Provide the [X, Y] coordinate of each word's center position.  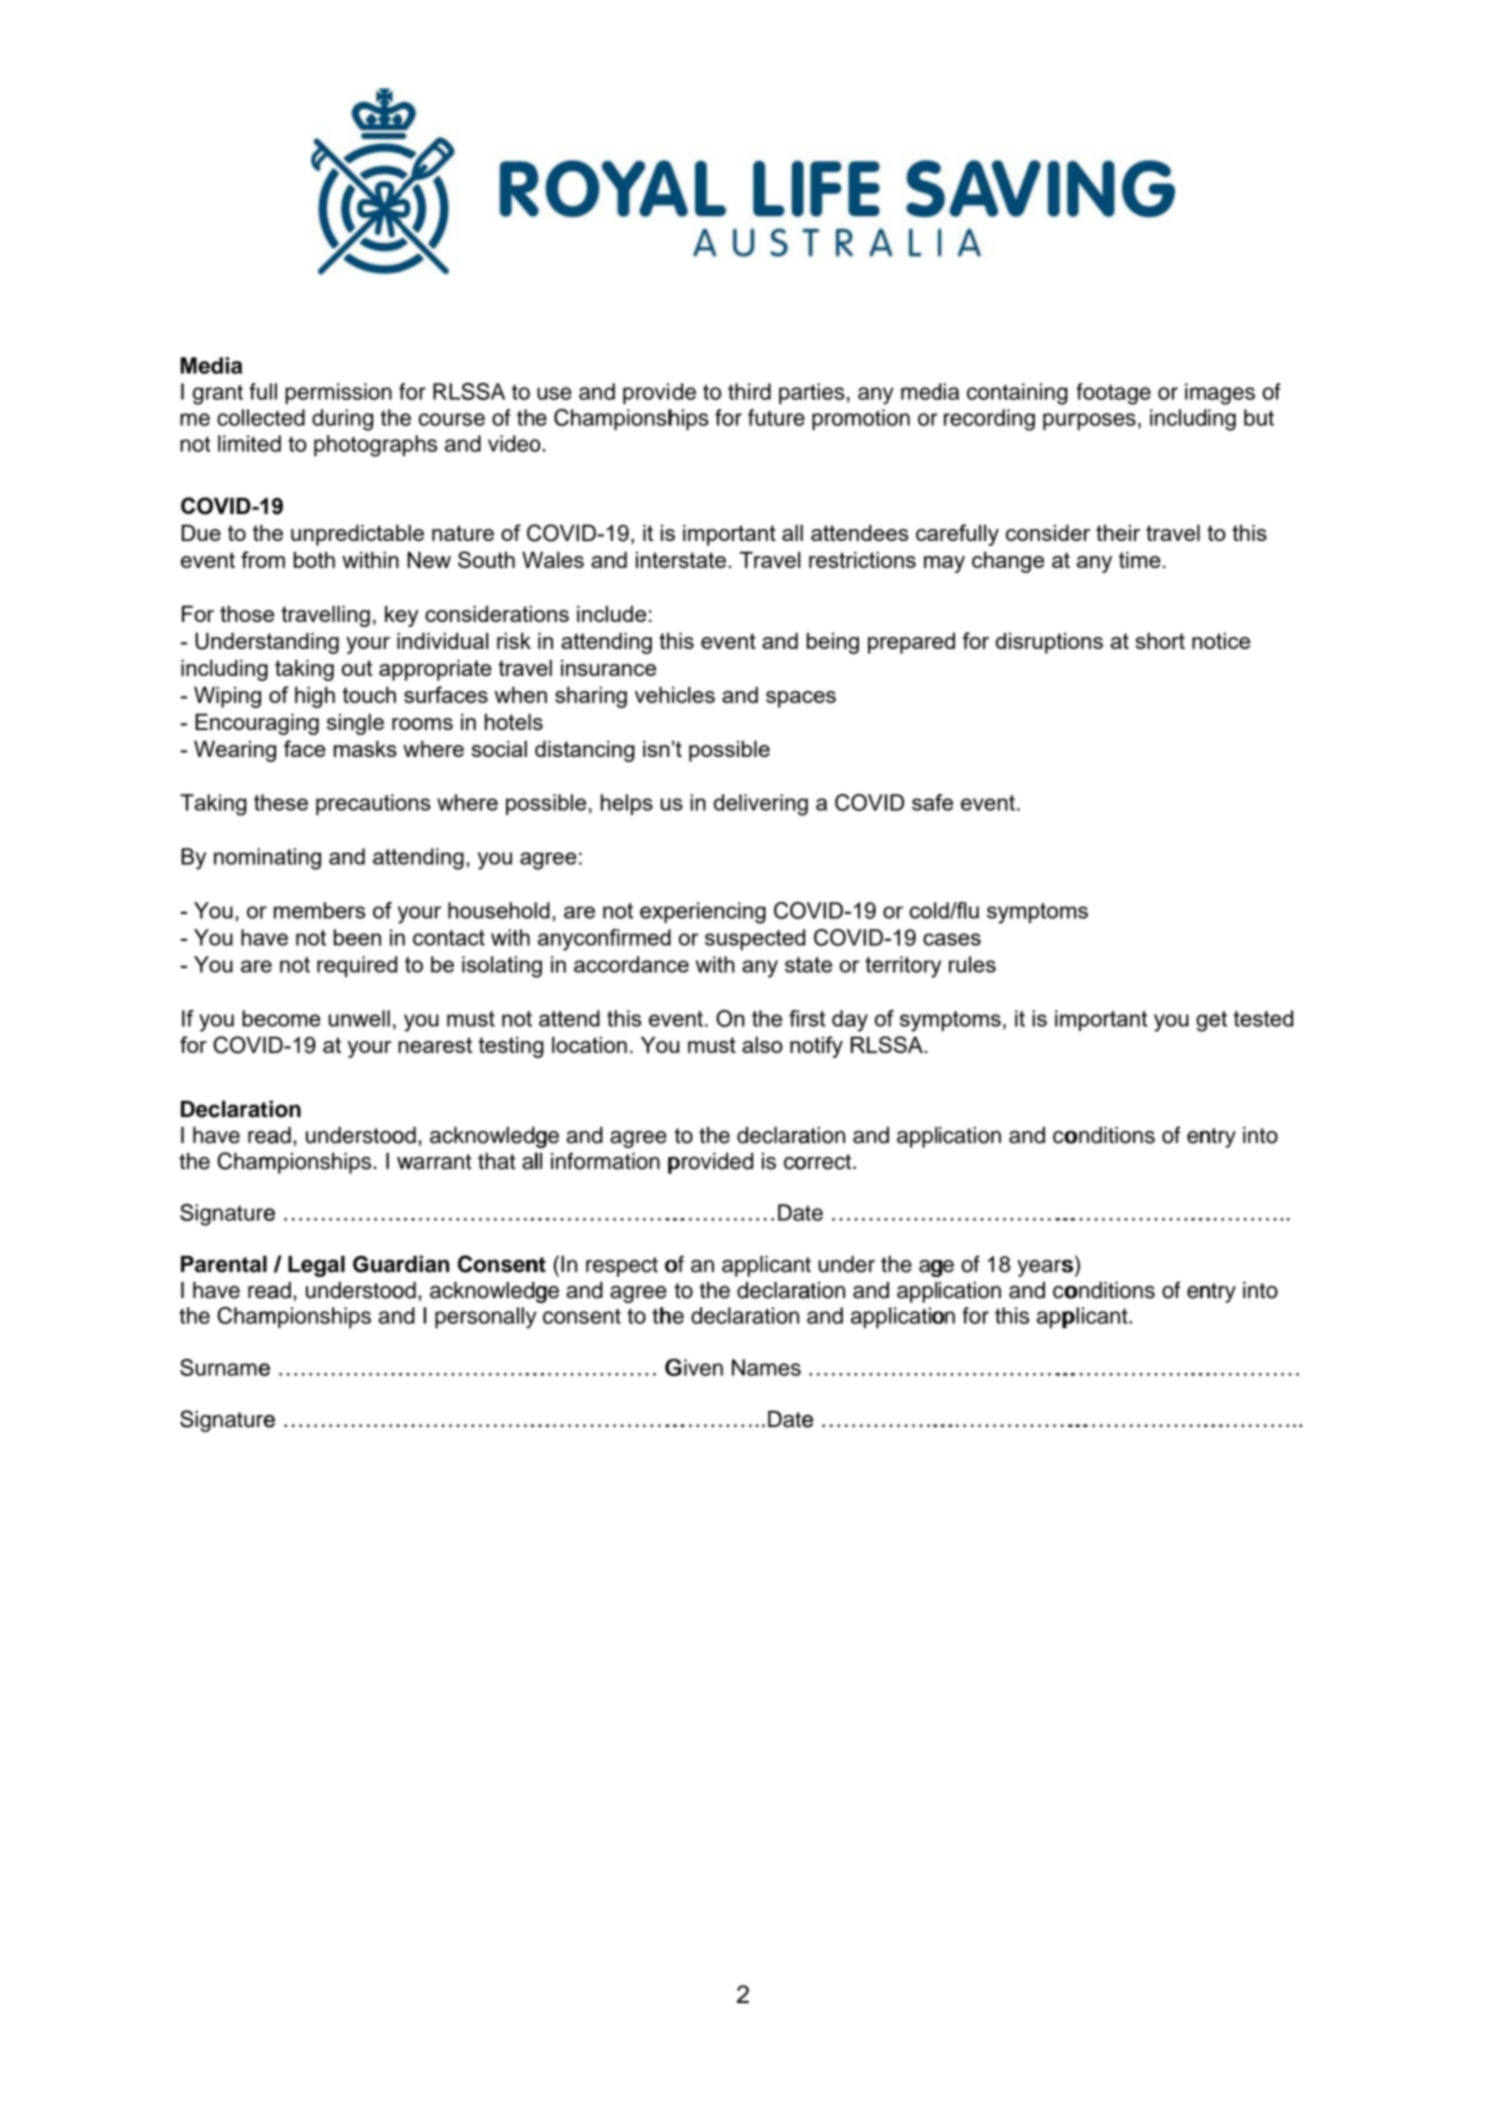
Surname [225, 1367]
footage [1113, 394]
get [1211, 1021]
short [1160, 640]
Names [766, 1367]
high [315, 697]
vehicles [675, 694]
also [762, 1044]
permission [338, 394]
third [749, 391]
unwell [359, 1018]
